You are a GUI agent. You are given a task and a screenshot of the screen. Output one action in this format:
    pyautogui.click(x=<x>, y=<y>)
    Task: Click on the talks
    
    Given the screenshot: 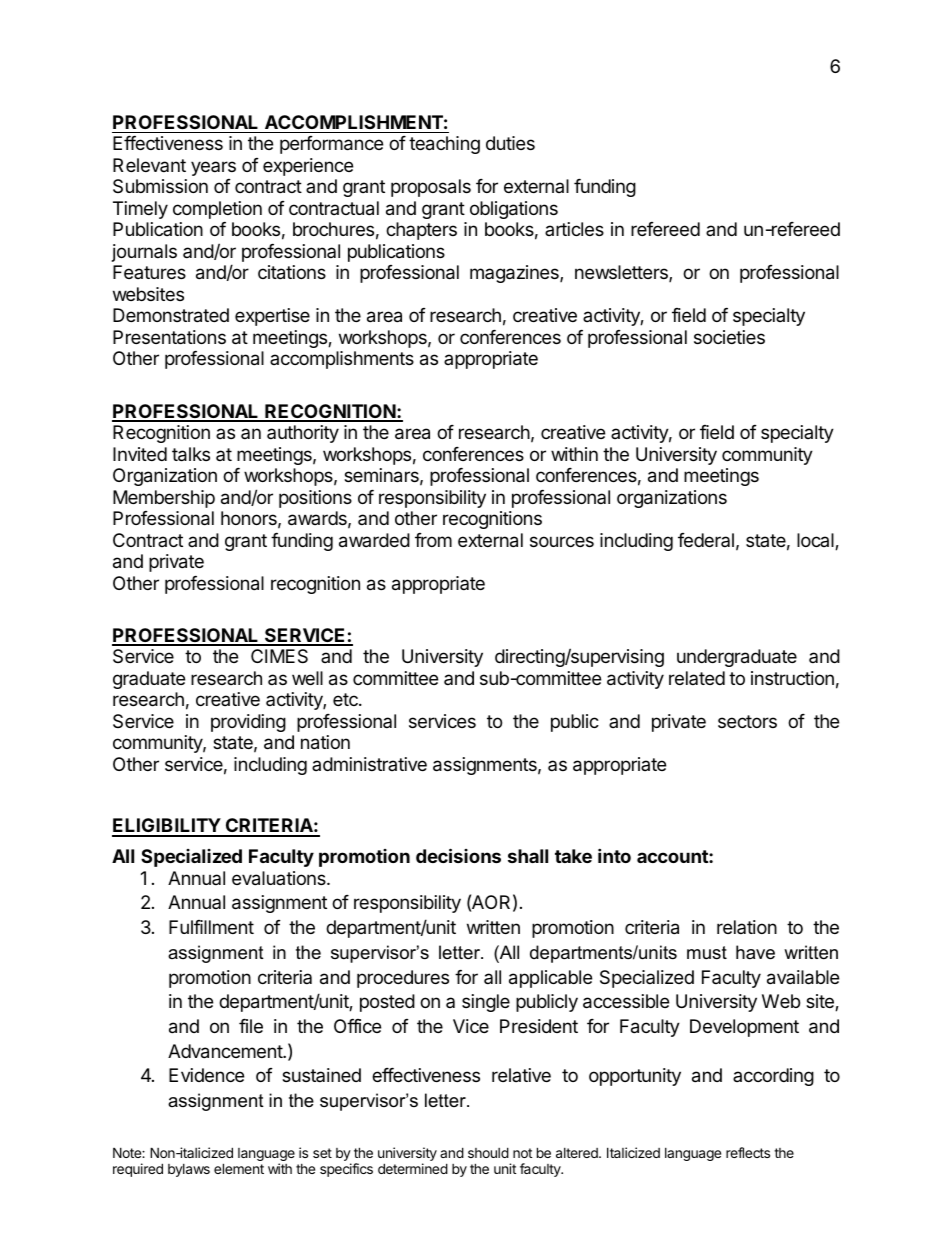 What is the action you would take?
    pyautogui.click(x=191, y=454)
